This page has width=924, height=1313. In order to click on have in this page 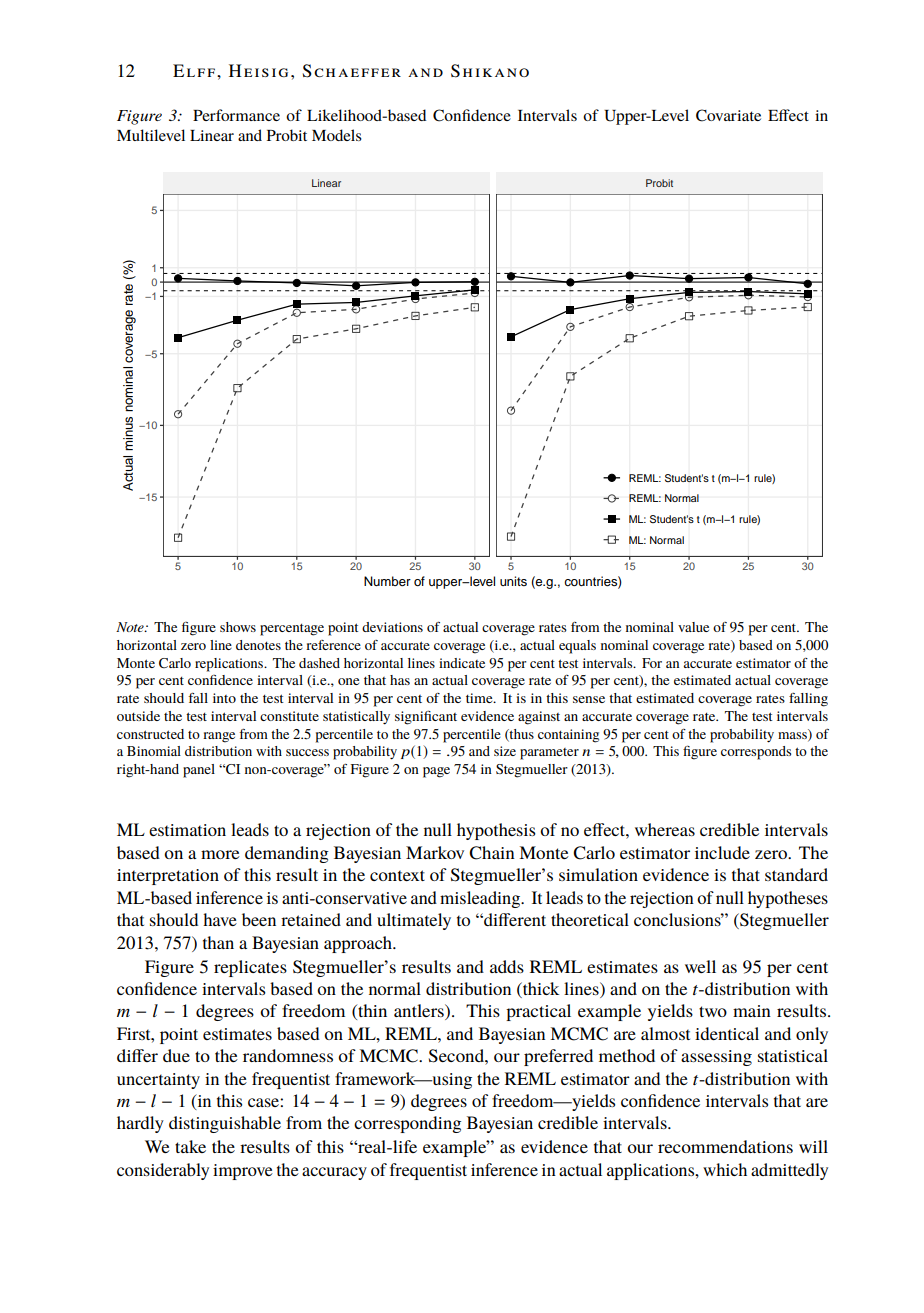, I will do `click(220, 919)`.
